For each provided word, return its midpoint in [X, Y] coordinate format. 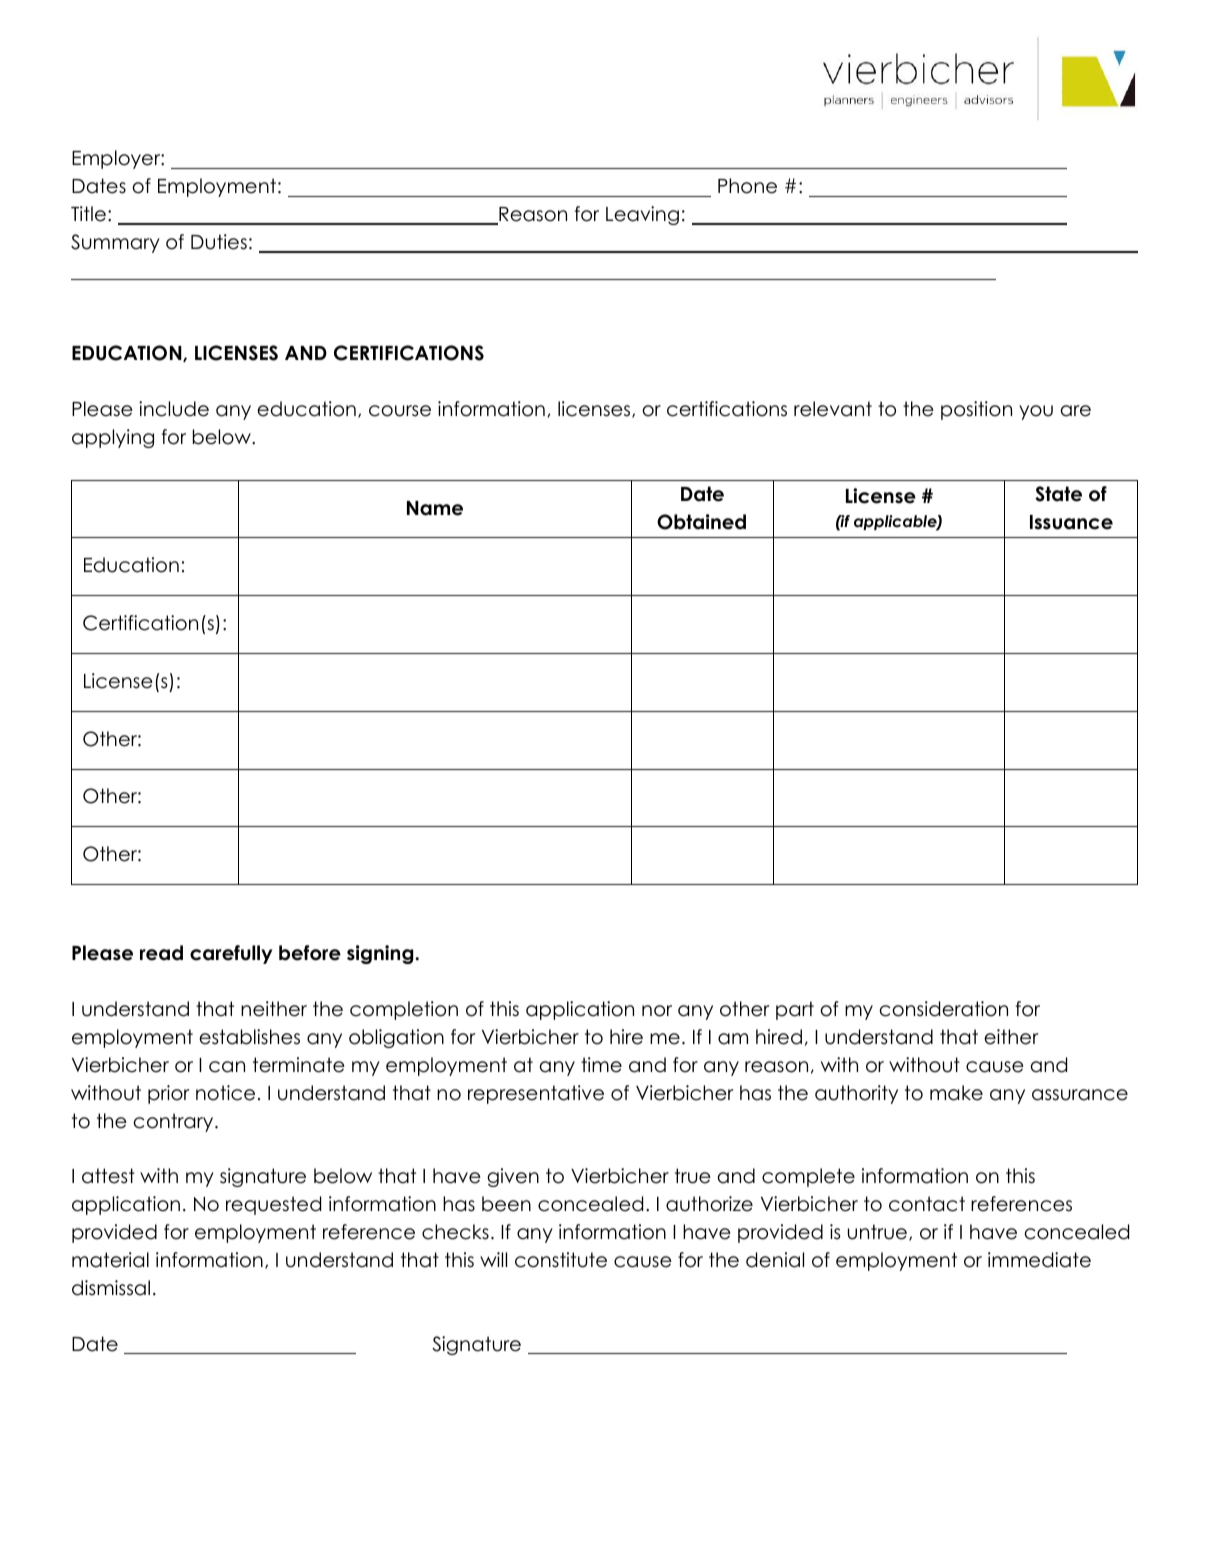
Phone [747, 186]
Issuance [1071, 522]
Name [435, 508]
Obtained [701, 522]
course [400, 411]
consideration [944, 1009]
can [227, 1067]
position [976, 410]
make [956, 1093]
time [601, 1065]
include [174, 409]
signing [380, 954]
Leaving [642, 215]
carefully [231, 954]
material [110, 1260]
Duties [219, 242]
